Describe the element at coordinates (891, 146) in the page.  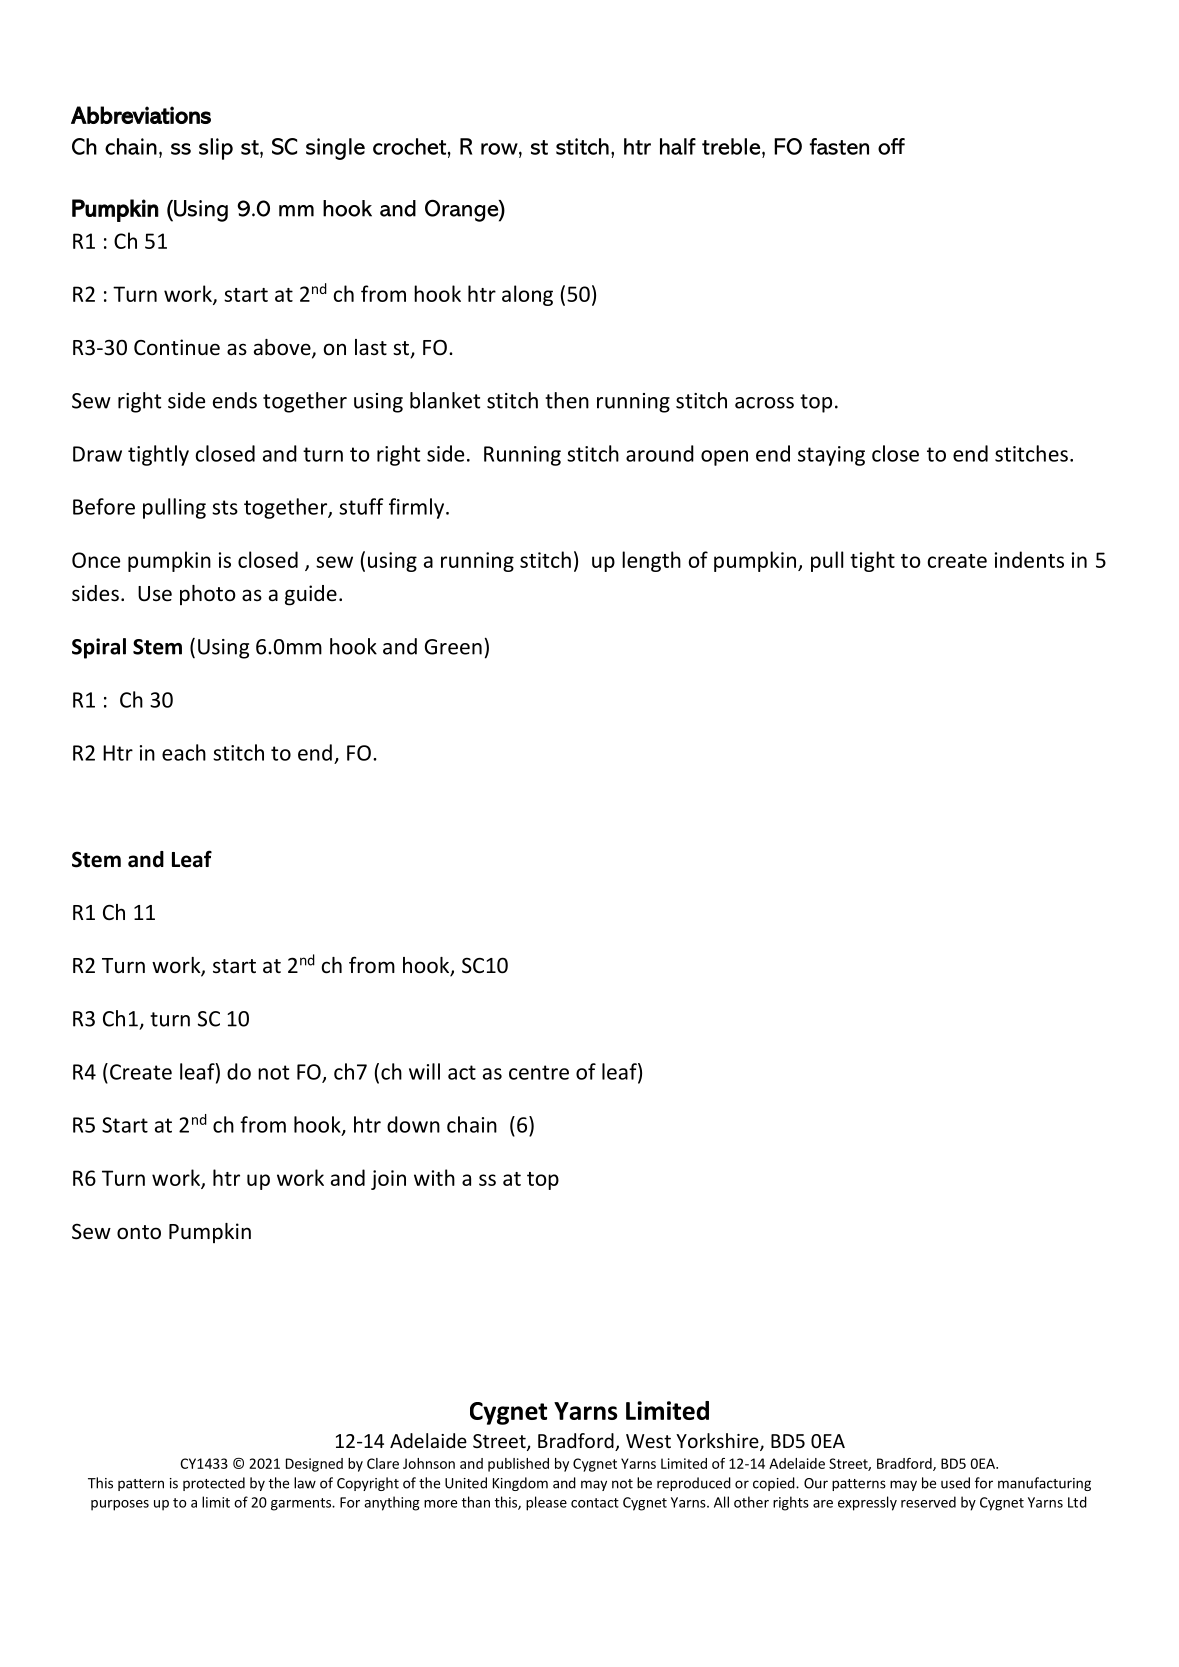
I see `off` at that location.
